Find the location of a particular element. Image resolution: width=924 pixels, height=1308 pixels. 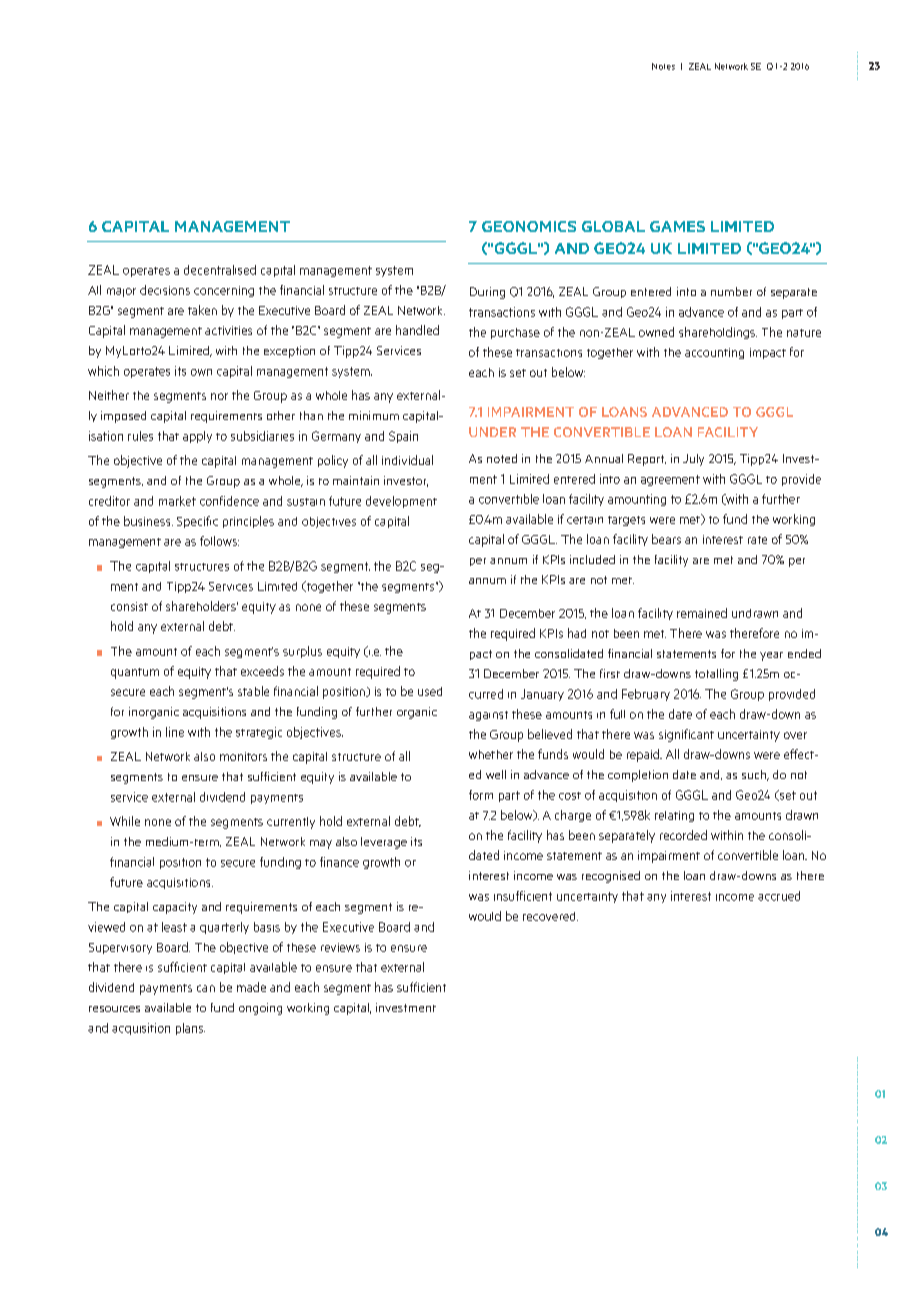

individual is located at coordinates (407, 460).
